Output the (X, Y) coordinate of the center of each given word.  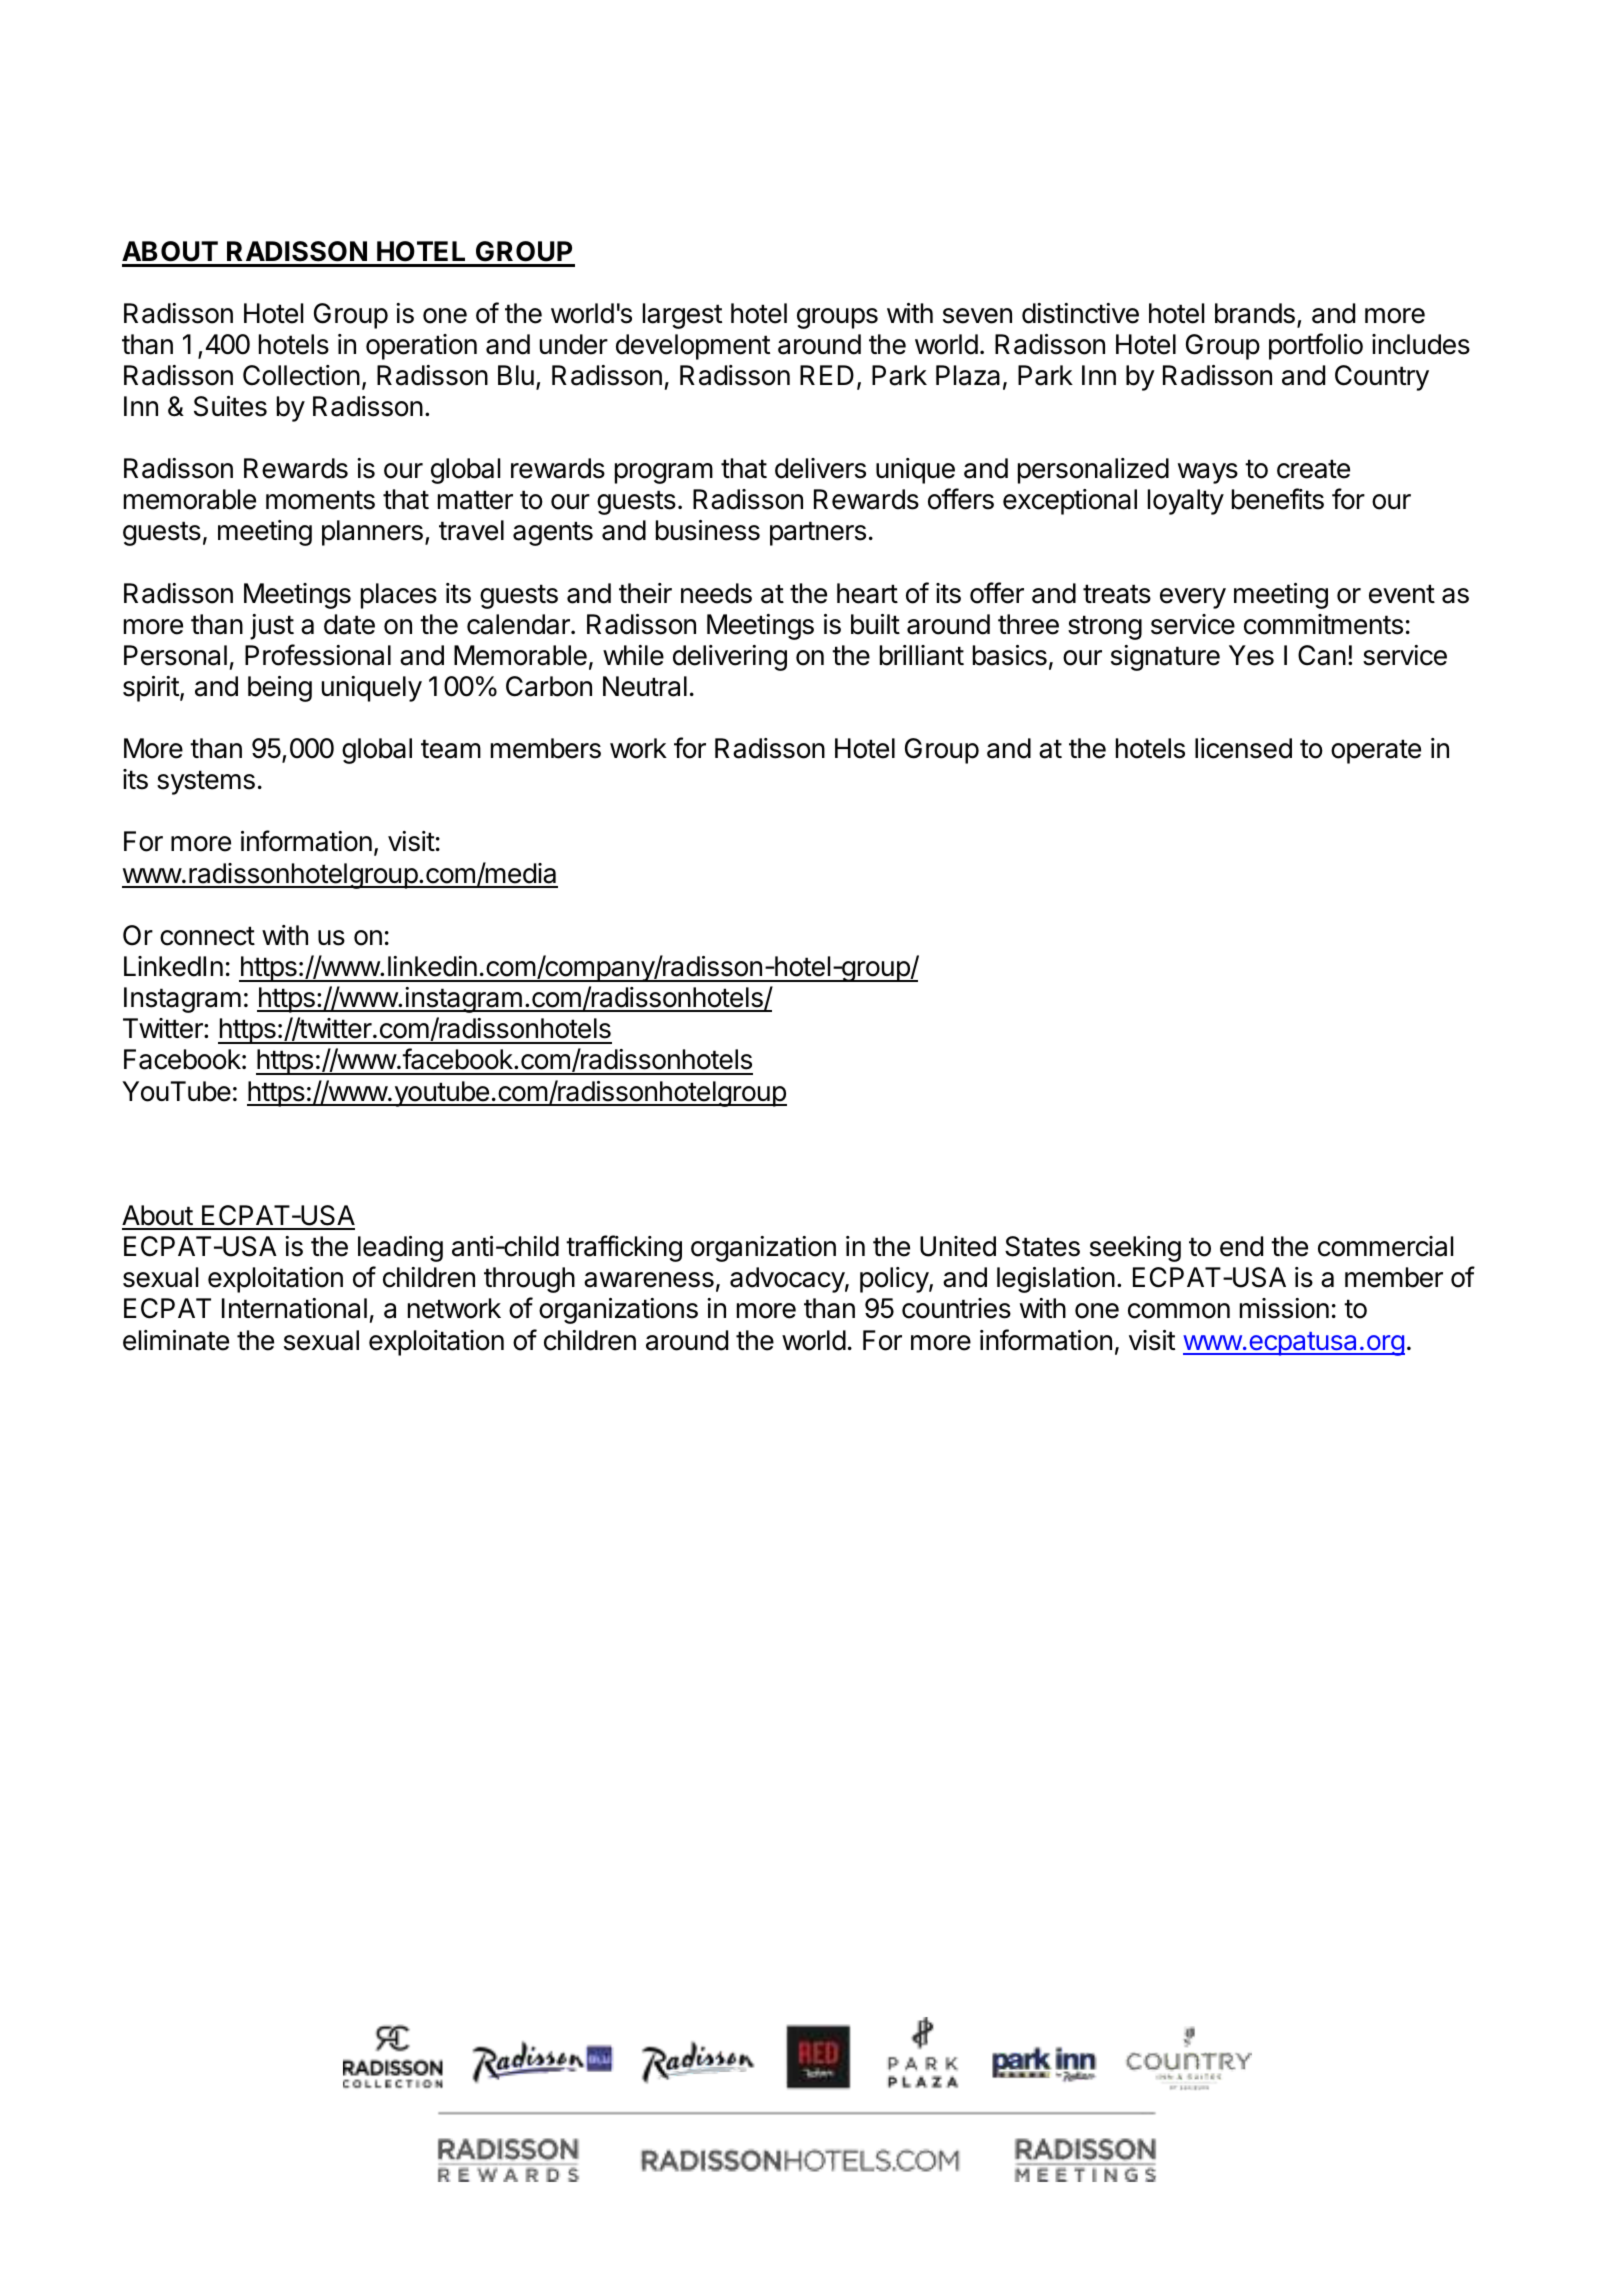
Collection (301, 375)
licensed (1243, 748)
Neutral (645, 686)
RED (827, 375)
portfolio (1316, 346)
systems (206, 782)
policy (895, 1280)
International (294, 1308)
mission (1284, 1308)
